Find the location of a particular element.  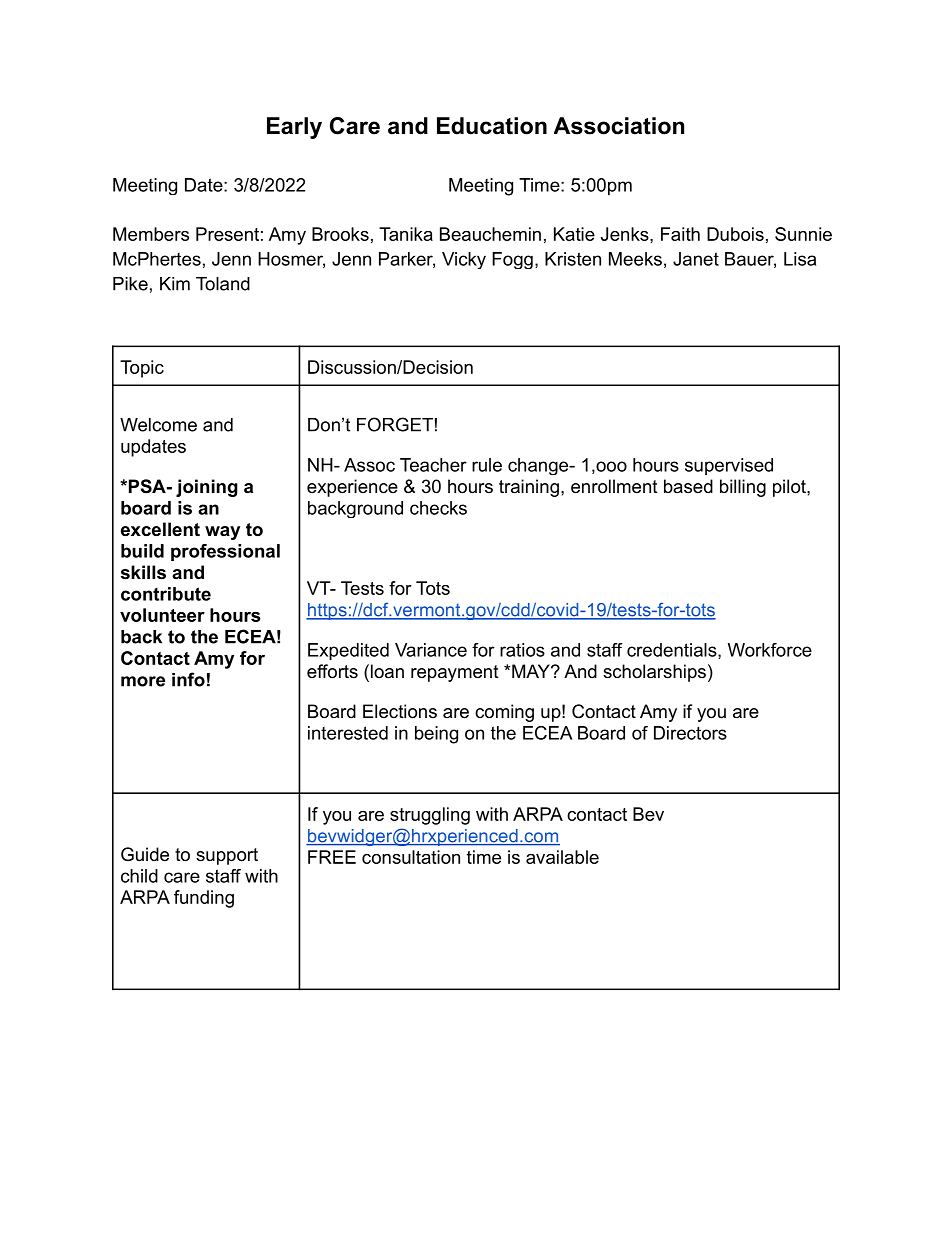

Dubois is located at coordinates (735, 234).
